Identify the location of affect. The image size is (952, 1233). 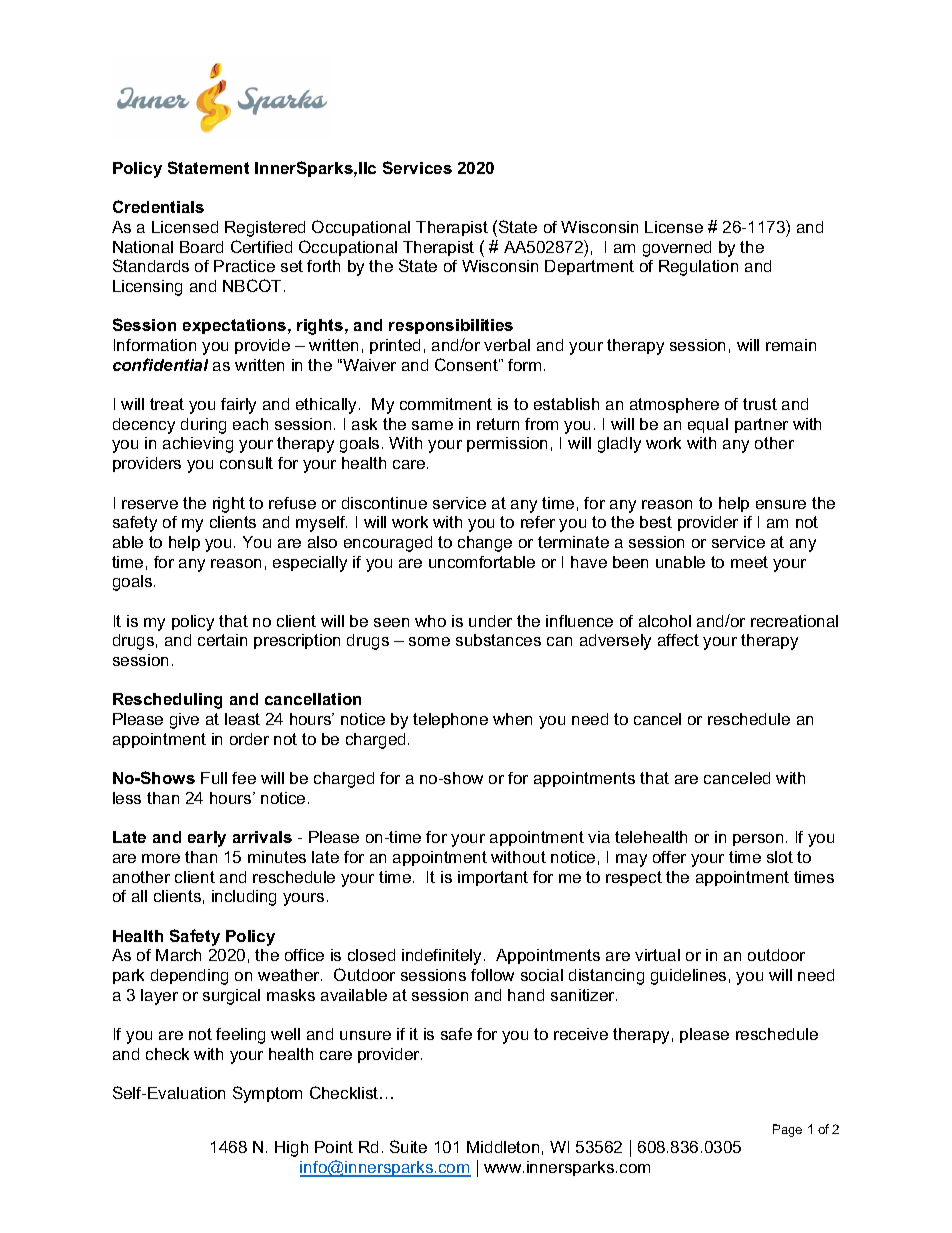
(678, 640).
